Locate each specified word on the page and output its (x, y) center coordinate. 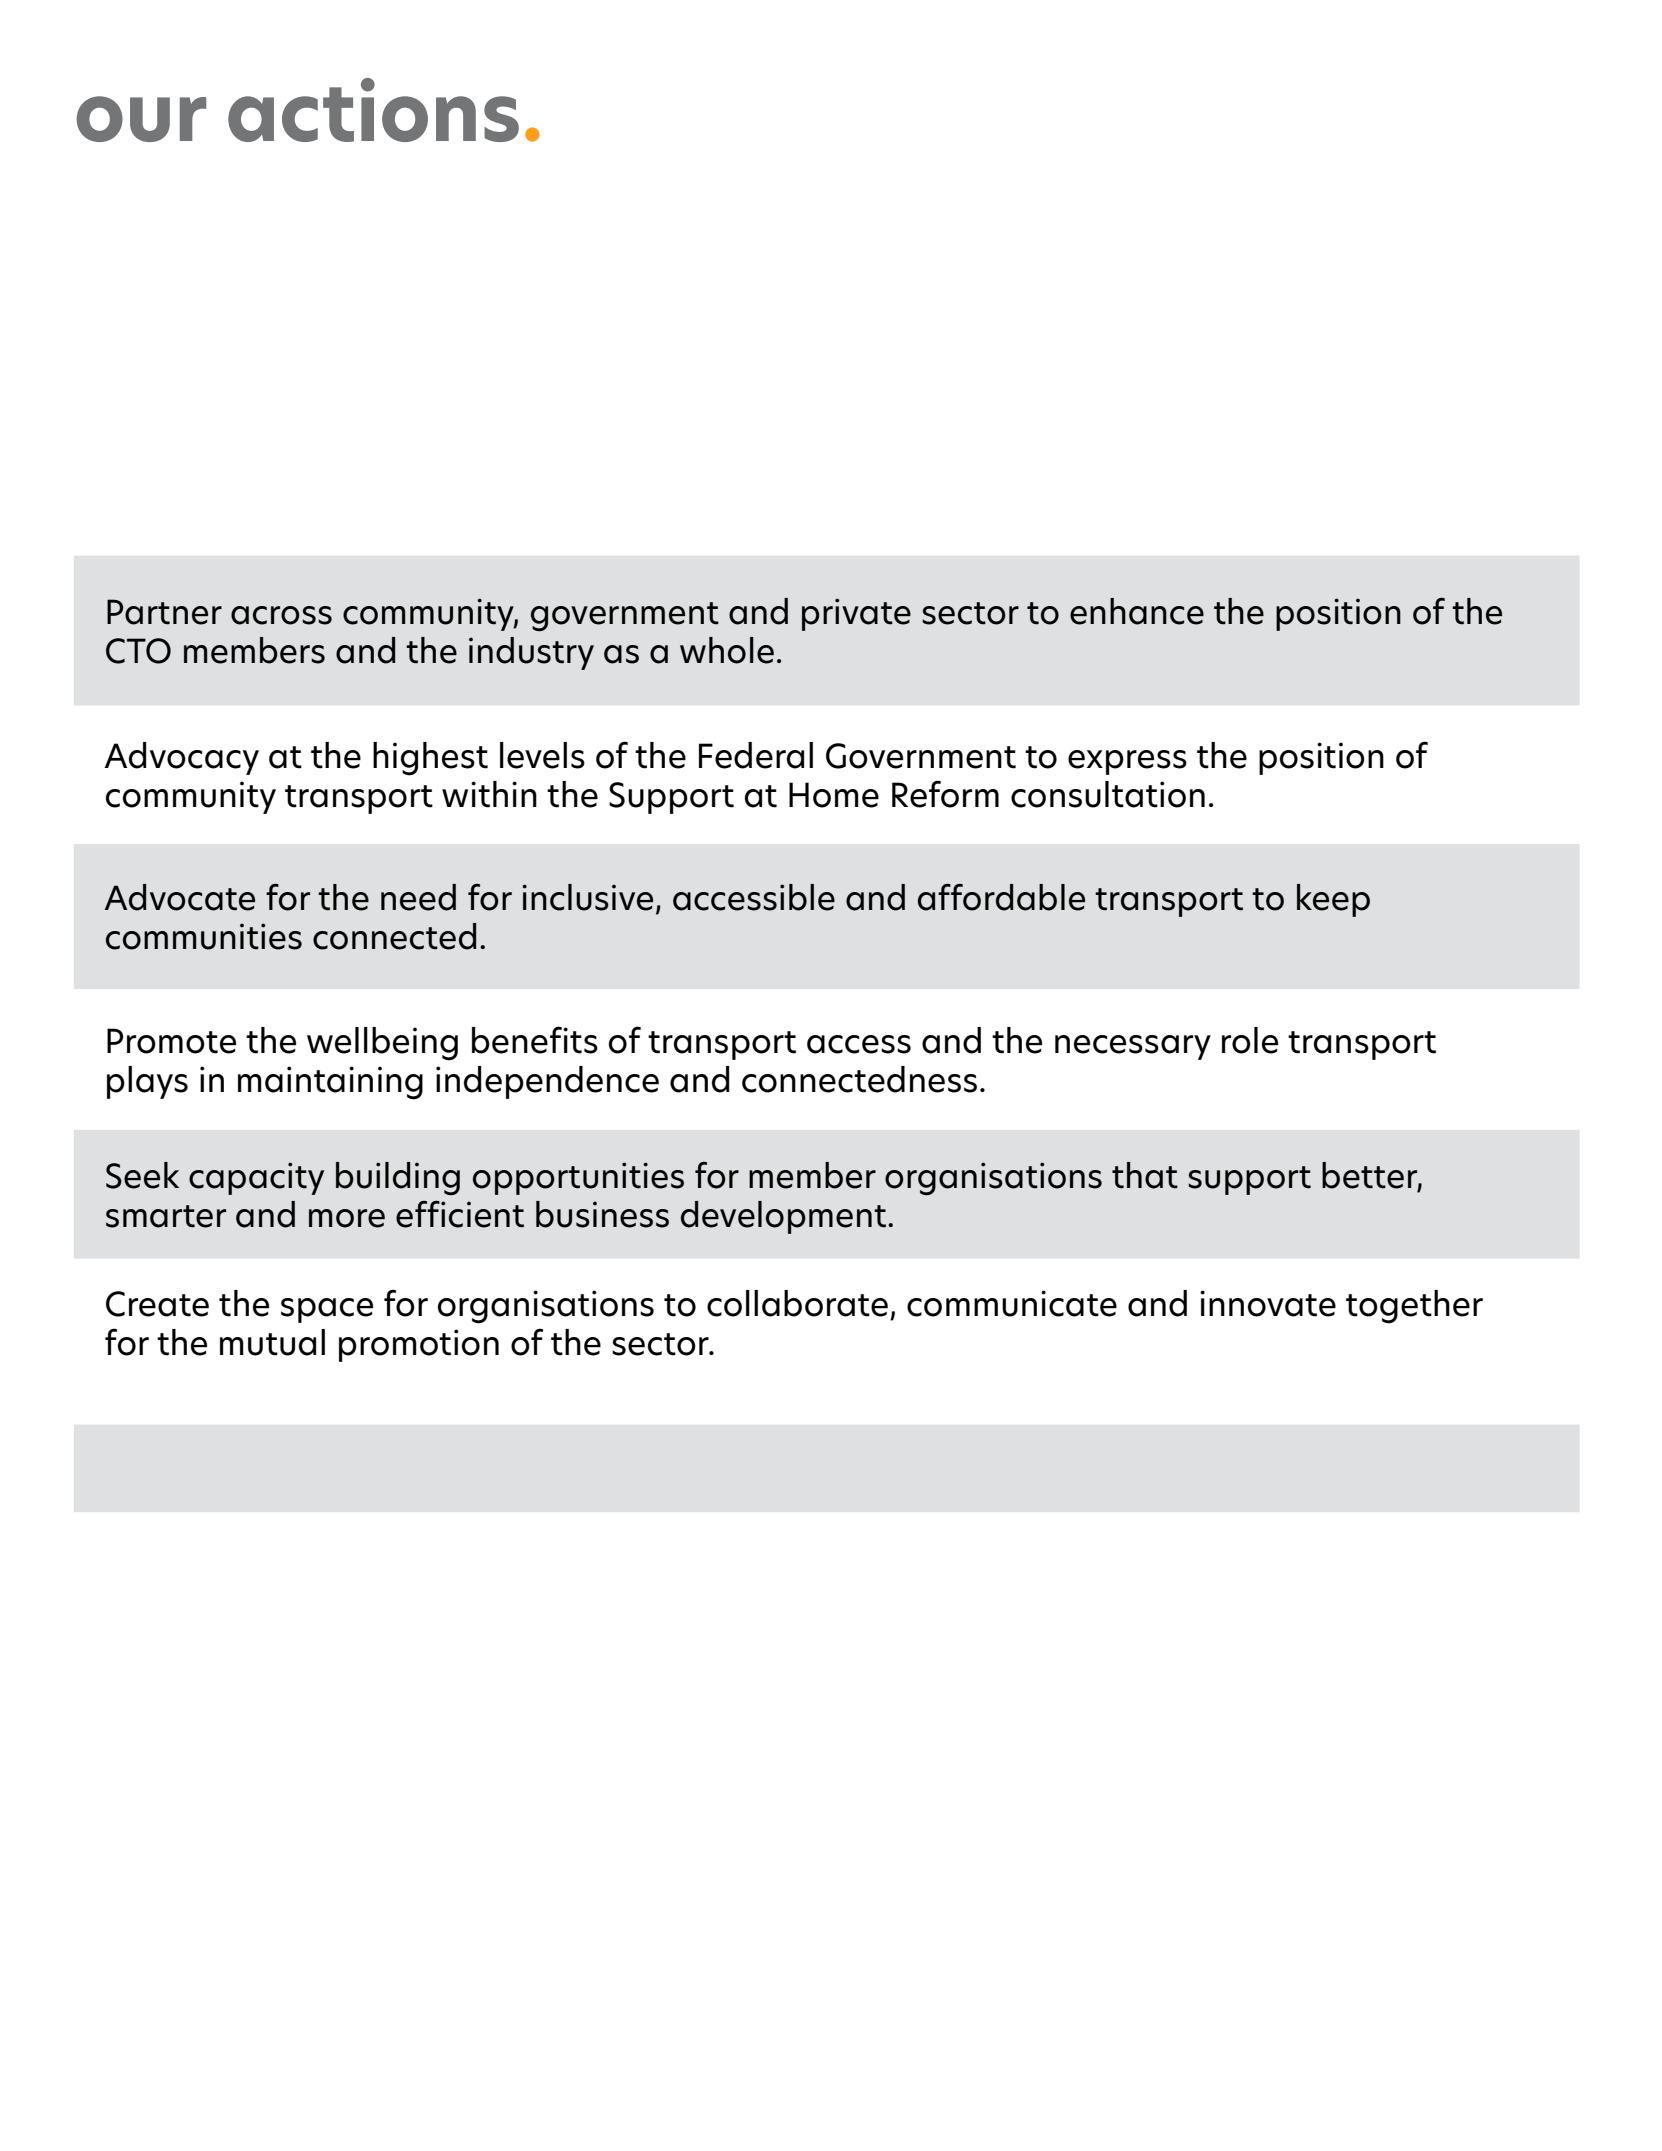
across (281, 615)
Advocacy (181, 758)
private (856, 614)
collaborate (797, 1303)
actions (373, 110)
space (327, 1310)
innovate (1268, 1303)
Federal (756, 755)
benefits (535, 1040)
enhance (1137, 611)
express (1127, 762)
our (141, 119)
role (1250, 1040)
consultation (1108, 794)
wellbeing (382, 1044)
